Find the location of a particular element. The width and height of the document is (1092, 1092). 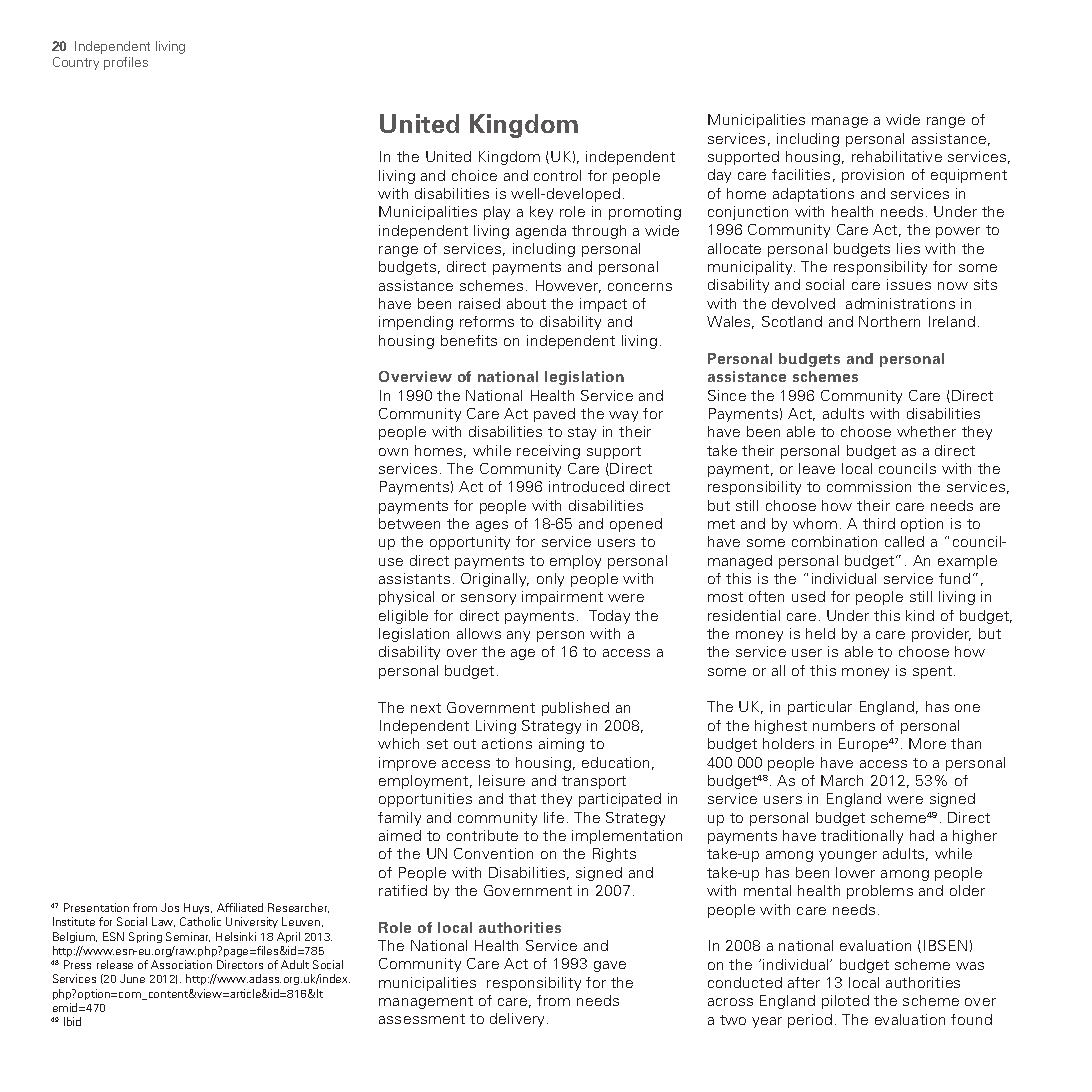

published is located at coordinates (575, 709).
